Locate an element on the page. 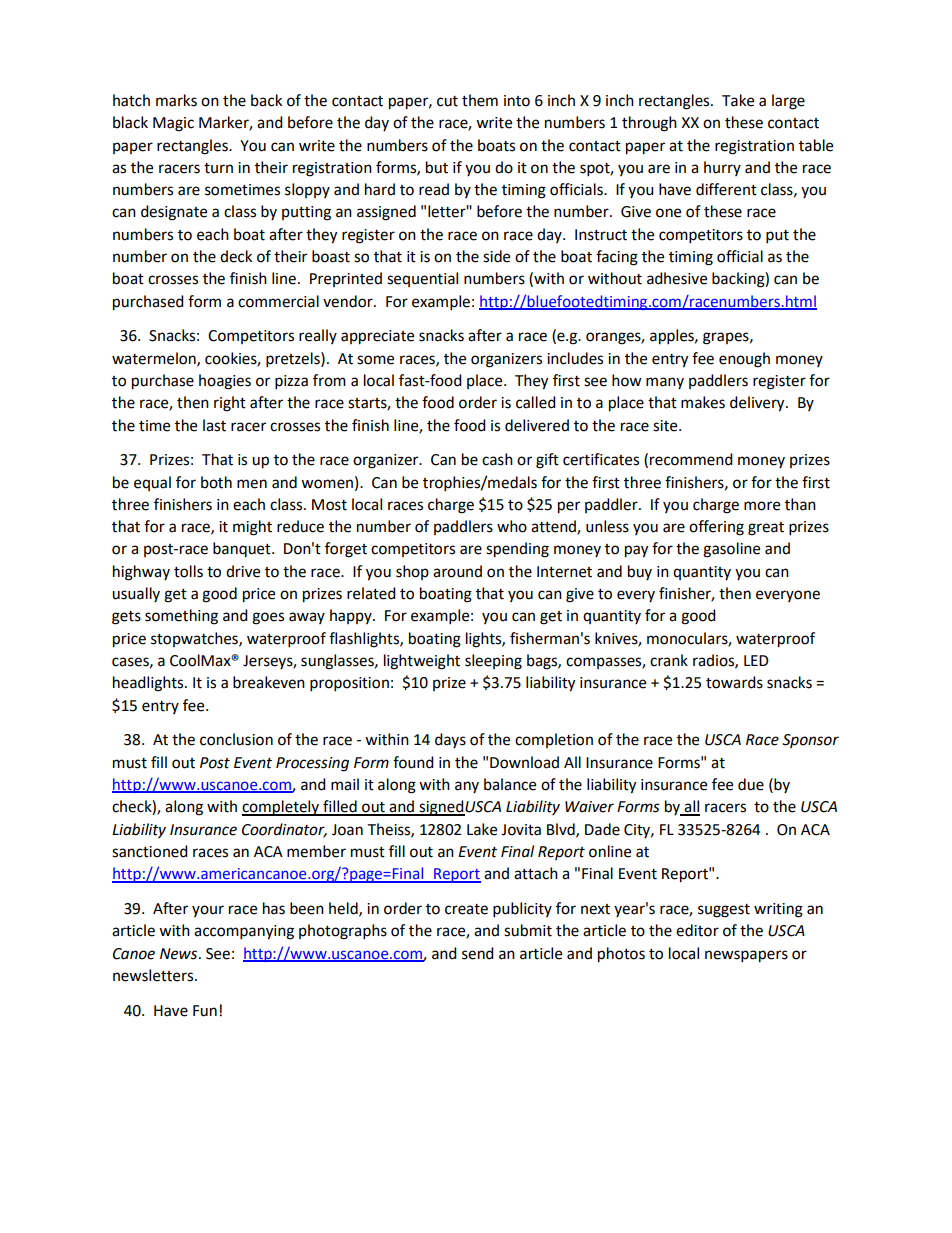  Magic is located at coordinates (173, 124).
